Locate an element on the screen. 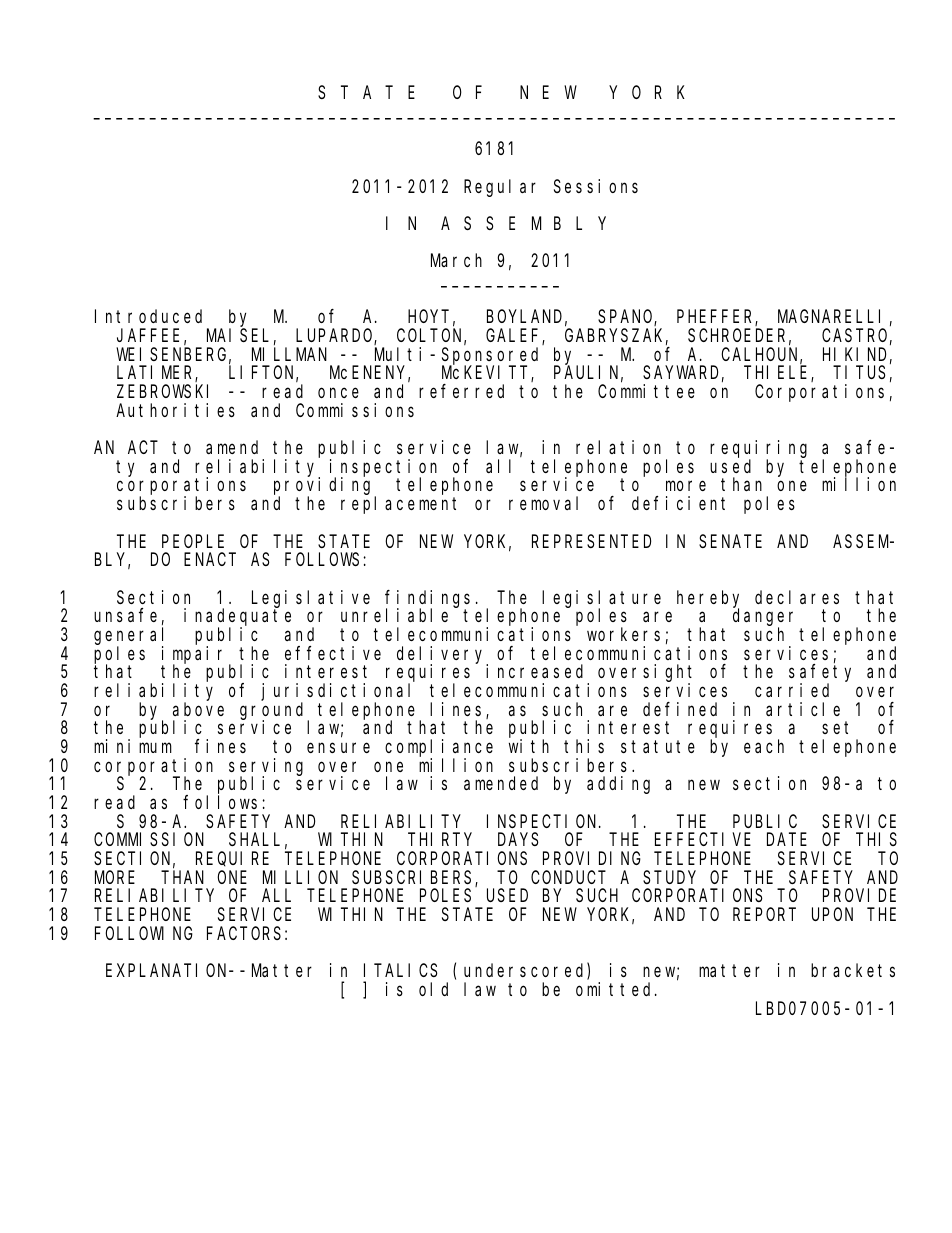  serving is located at coordinates (266, 768).
